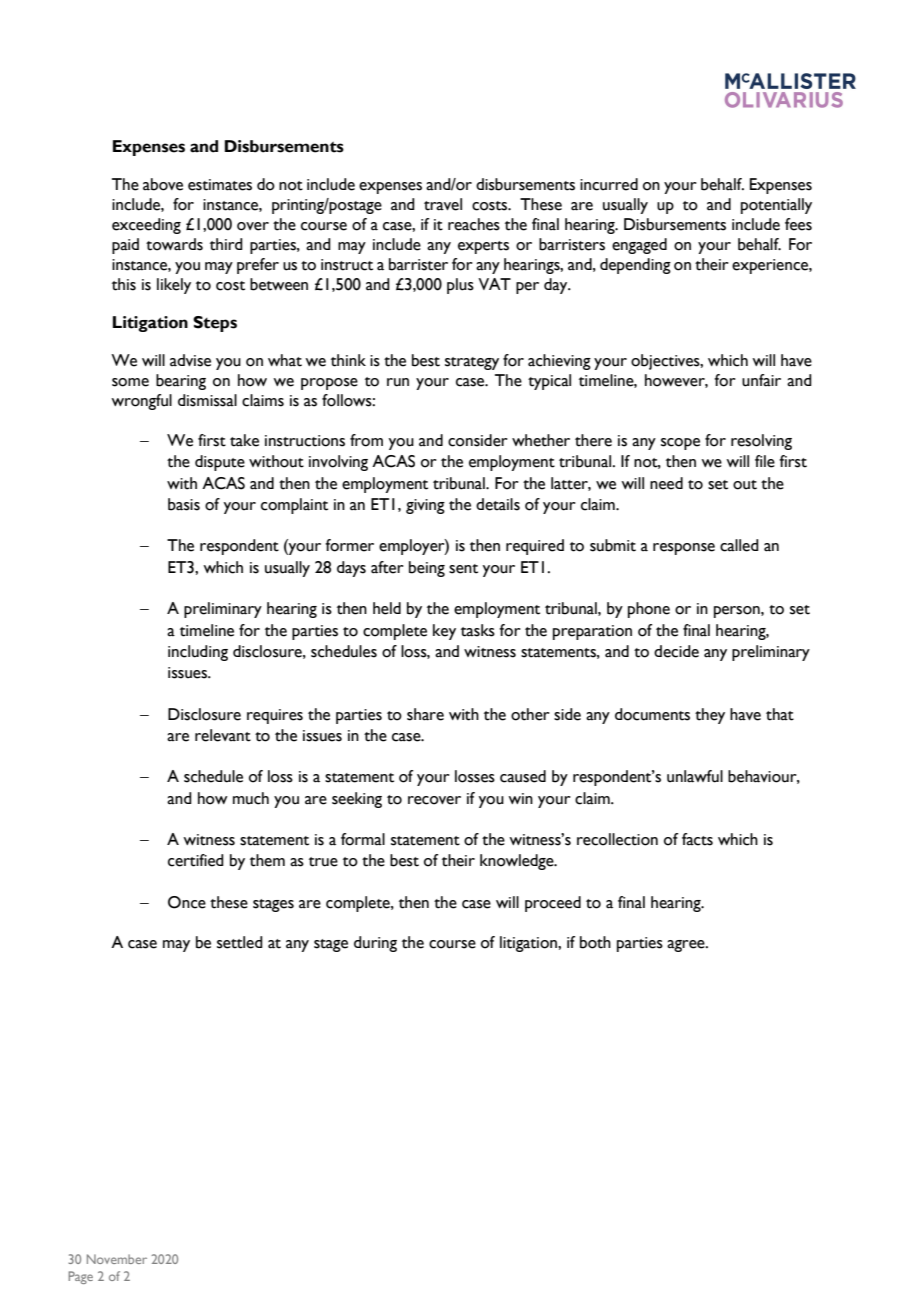 The image size is (924, 1308). What do you see at coordinates (375, 944) in the image?
I see `during` at bounding box center [375, 944].
